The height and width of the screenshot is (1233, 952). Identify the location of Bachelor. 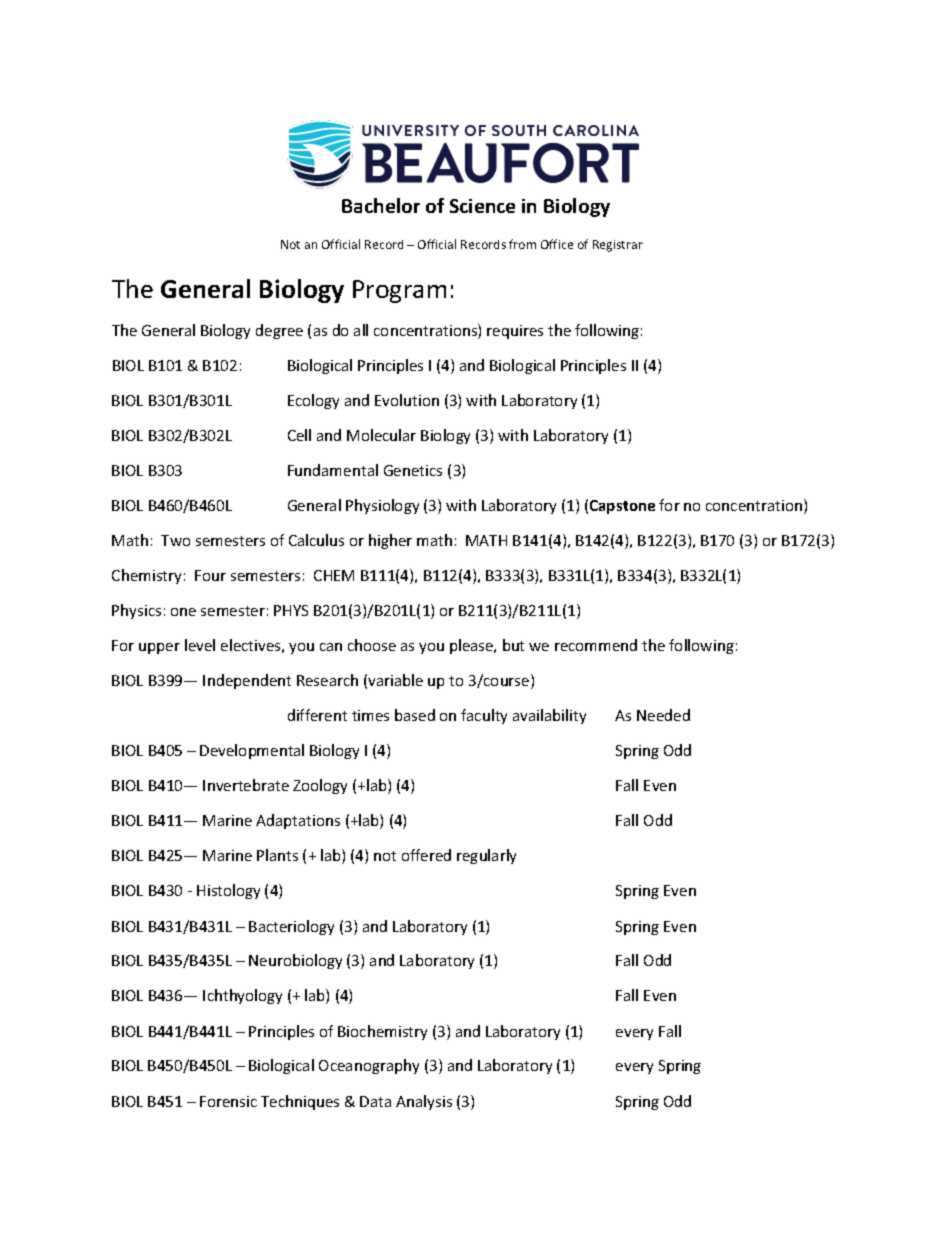
(381, 205).
